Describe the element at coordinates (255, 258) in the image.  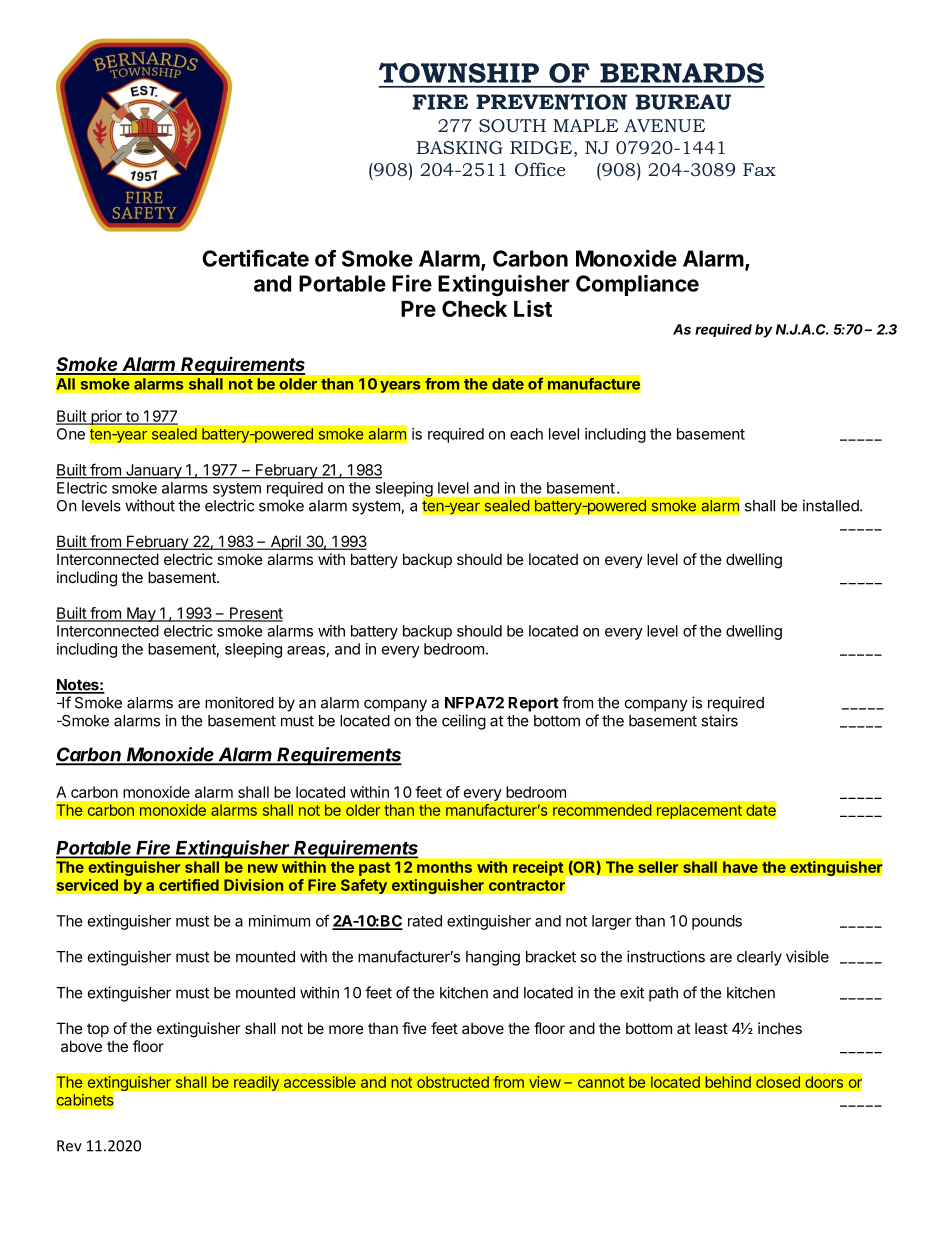
I see `Certificate` at that location.
